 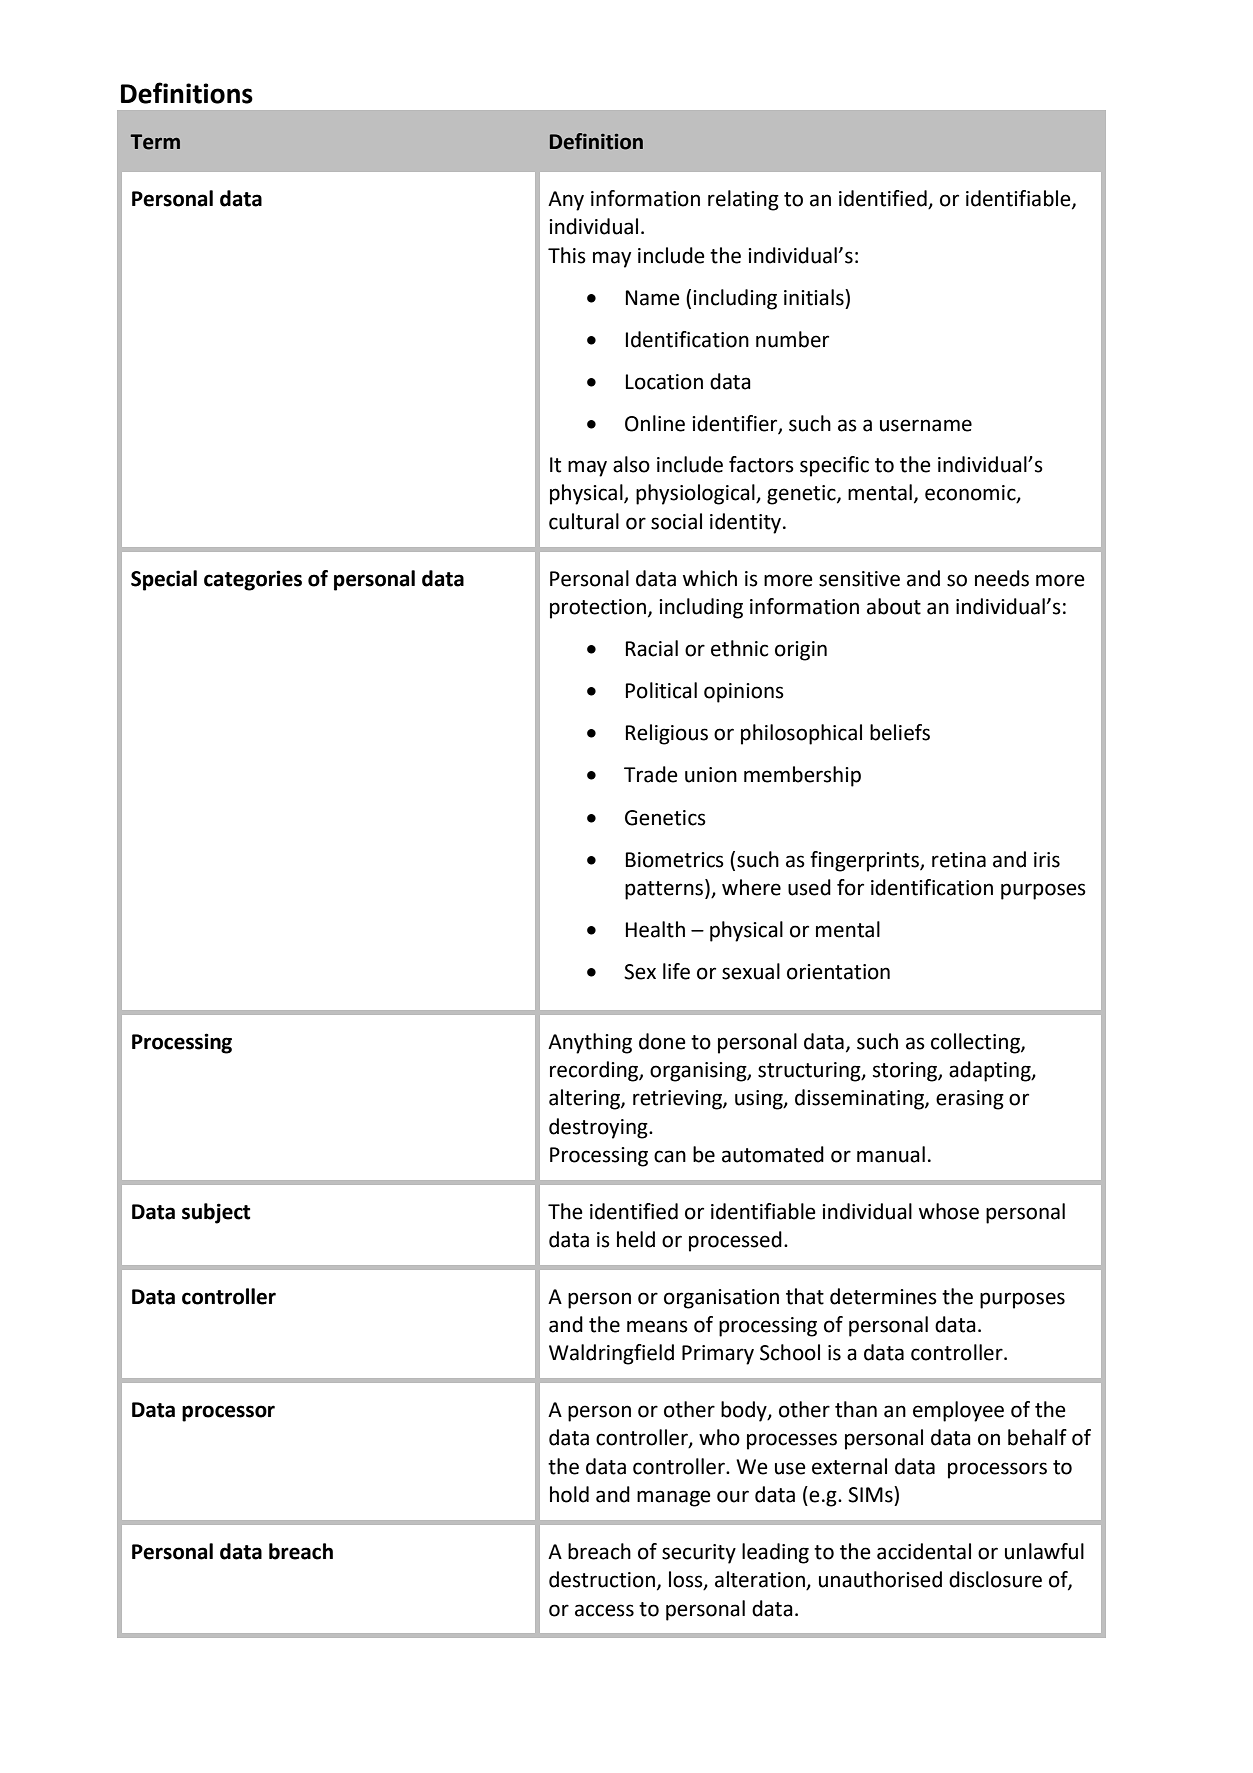 I want to click on relating, so click(x=743, y=200).
